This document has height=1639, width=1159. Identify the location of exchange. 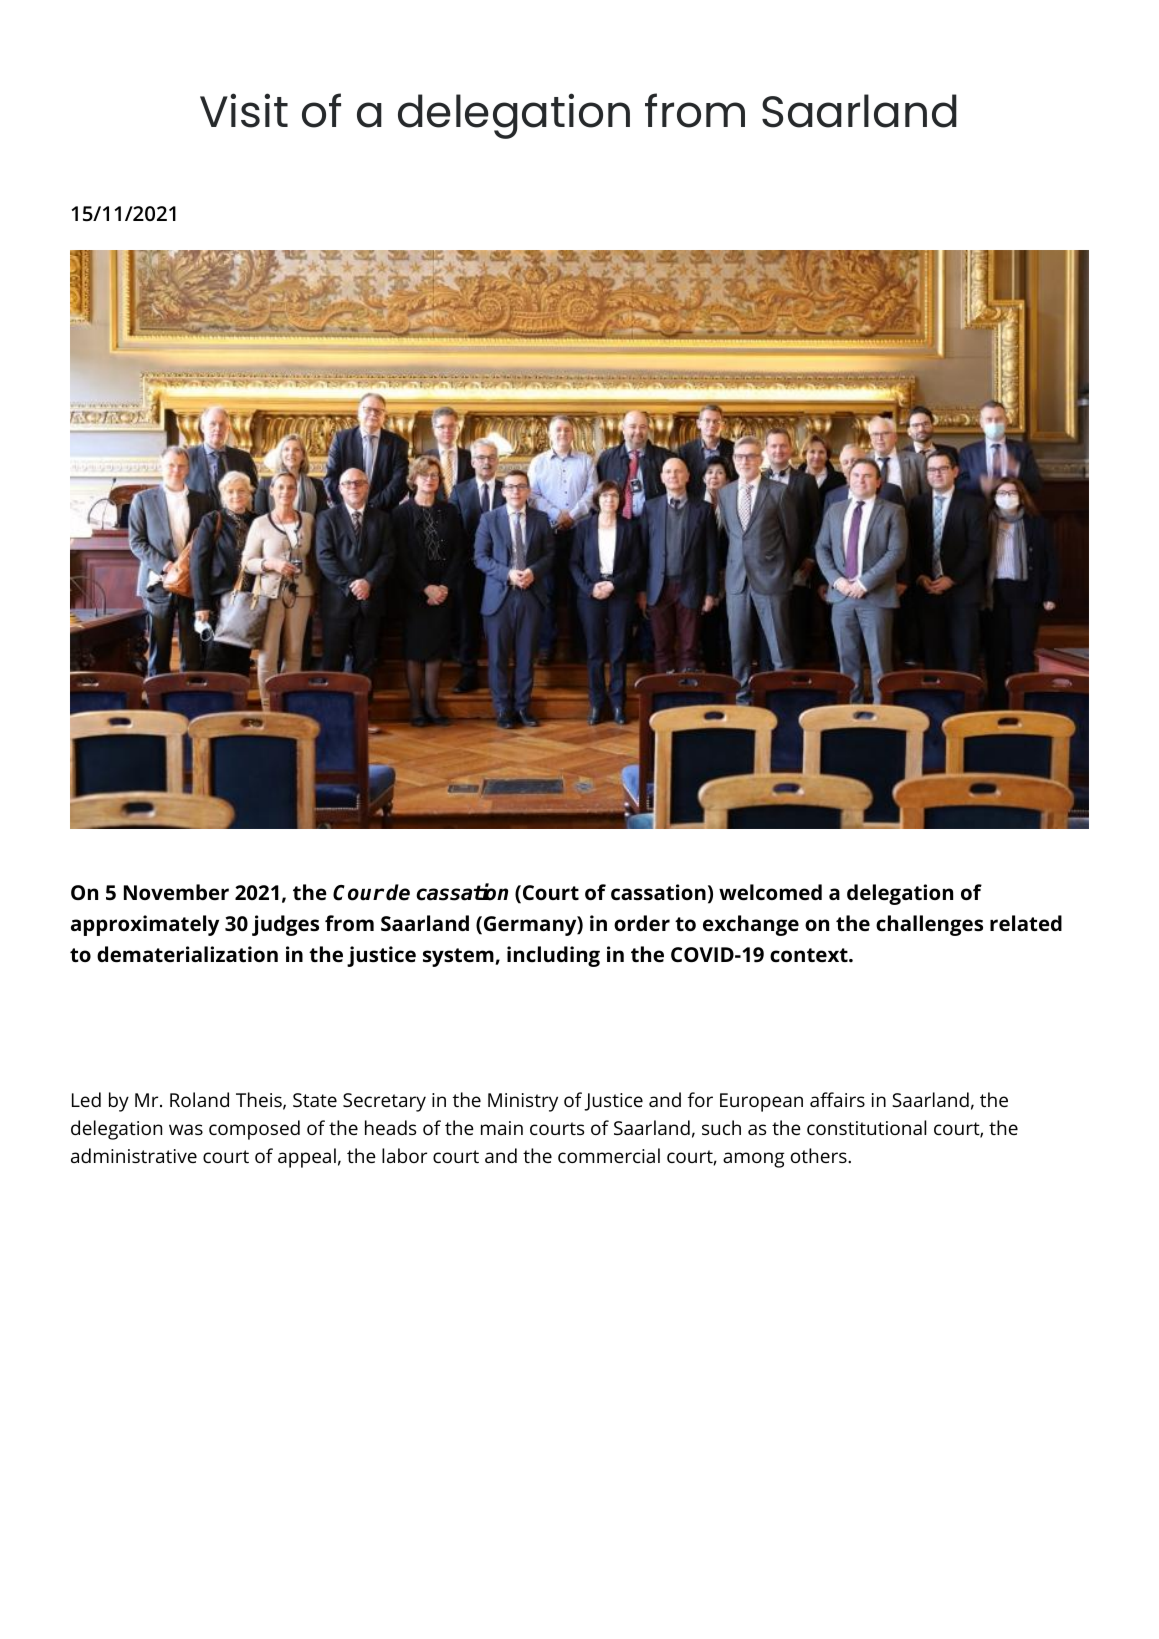
(751, 925).
